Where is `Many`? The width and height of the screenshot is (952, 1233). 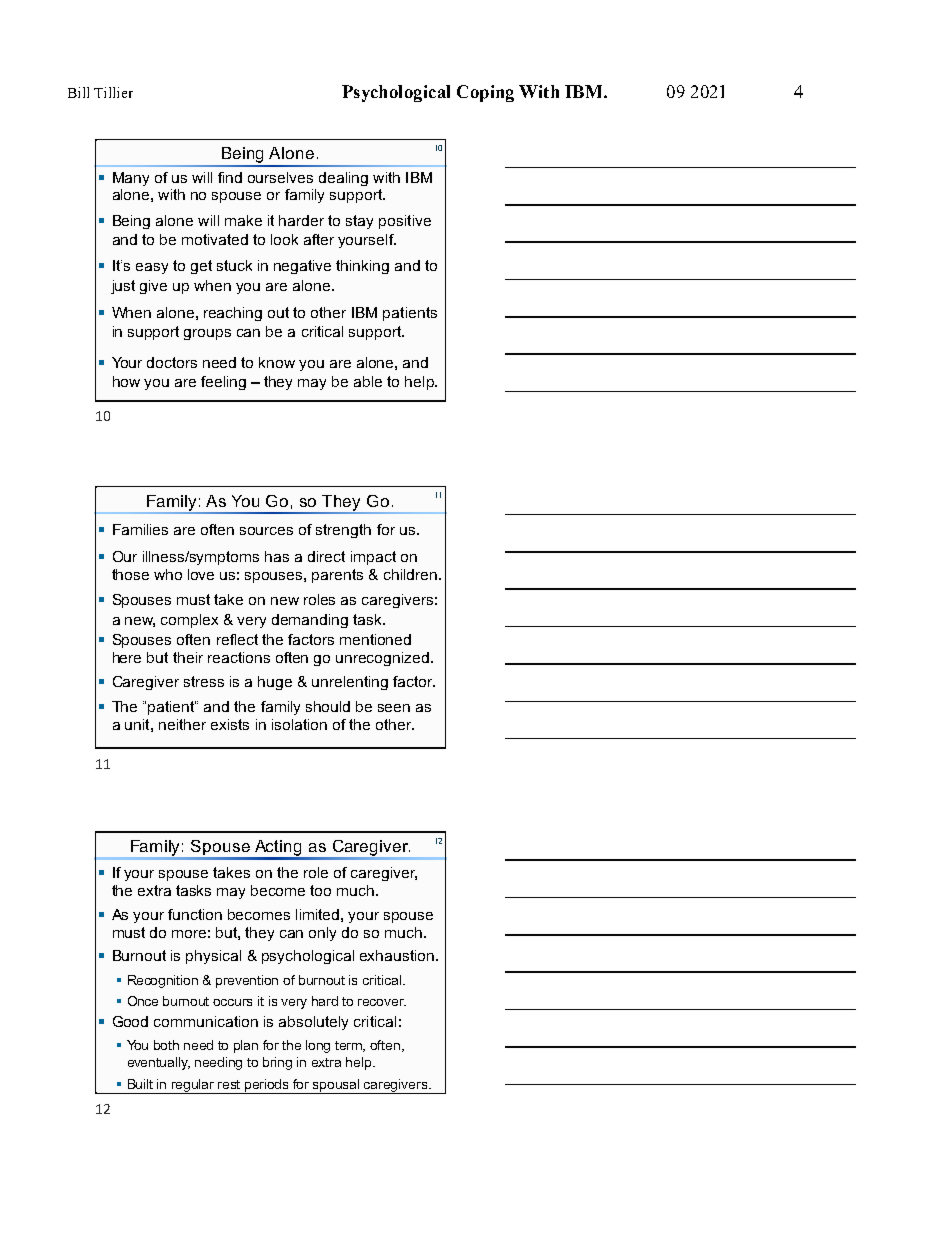
Many is located at coordinates (131, 179).
